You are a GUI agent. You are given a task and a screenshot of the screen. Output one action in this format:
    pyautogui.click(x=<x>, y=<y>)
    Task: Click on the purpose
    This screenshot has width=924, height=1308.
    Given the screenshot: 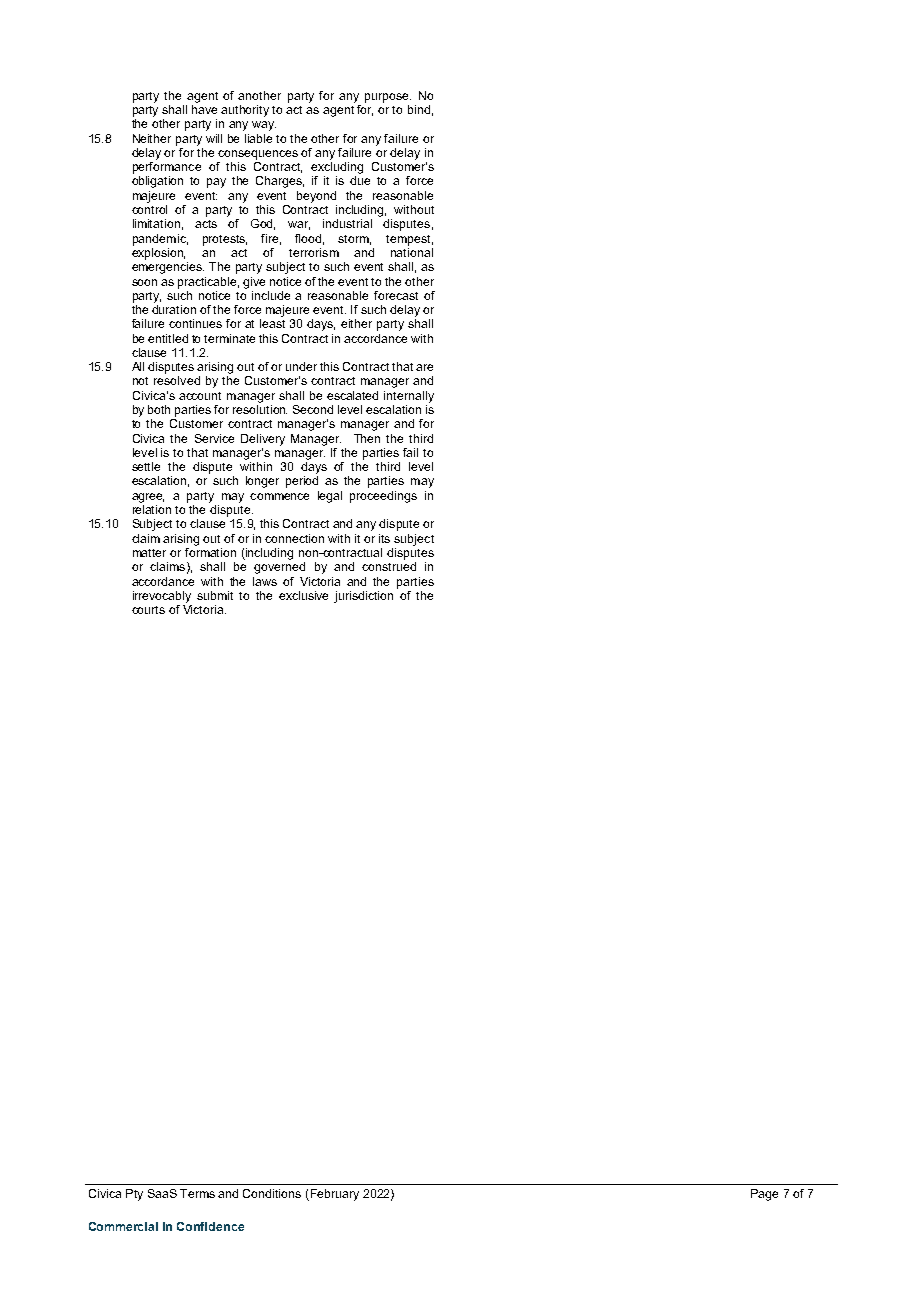 What is the action you would take?
    pyautogui.click(x=388, y=98)
